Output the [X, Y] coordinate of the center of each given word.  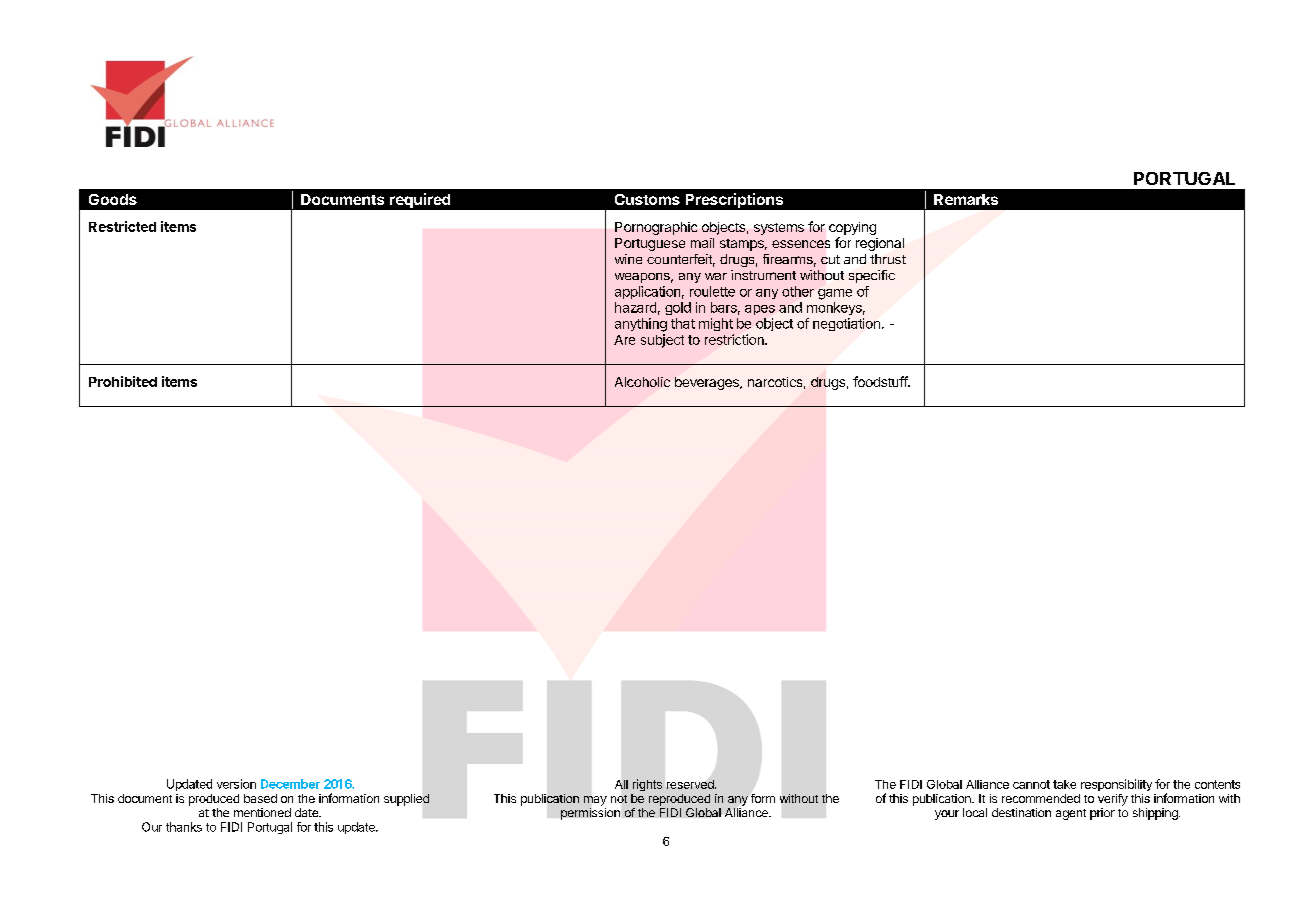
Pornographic [656, 228]
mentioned [262, 812]
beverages [708, 383]
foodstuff [881, 381]
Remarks [966, 199]
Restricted [122, 226]
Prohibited [123, 381]
